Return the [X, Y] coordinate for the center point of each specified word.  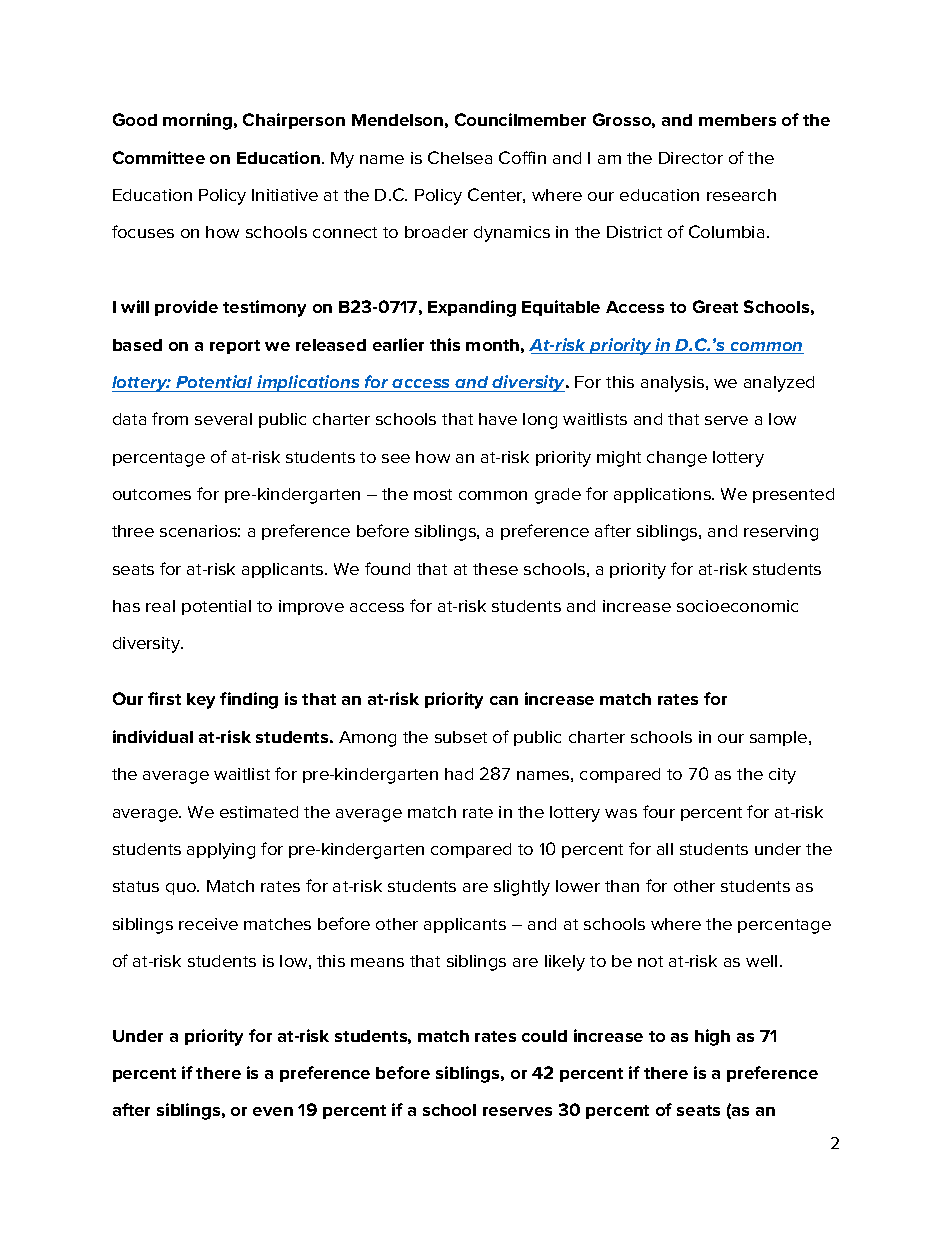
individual [153, 736]
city [782, 776]
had [459, 774]
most [433, 494]
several [223, 419]
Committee [159, 157]
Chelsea [460, 157]
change [677, 459]
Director [691, 158]
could [544, 1036]
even [273, 1111]
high [712, 1037]
